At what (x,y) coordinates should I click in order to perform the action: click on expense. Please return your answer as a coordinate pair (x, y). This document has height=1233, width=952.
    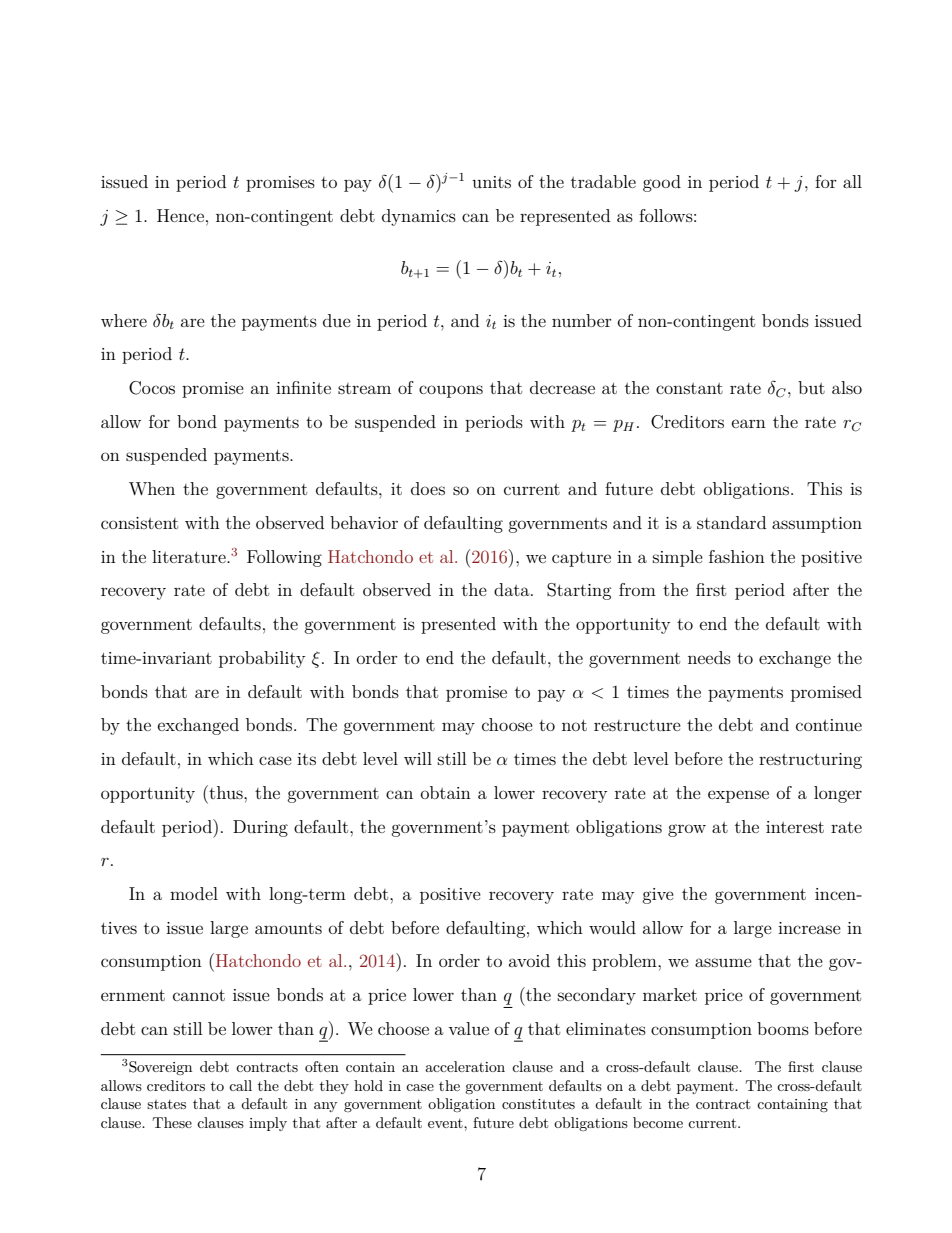
    Looking at the image, I should click on (738, 796).
